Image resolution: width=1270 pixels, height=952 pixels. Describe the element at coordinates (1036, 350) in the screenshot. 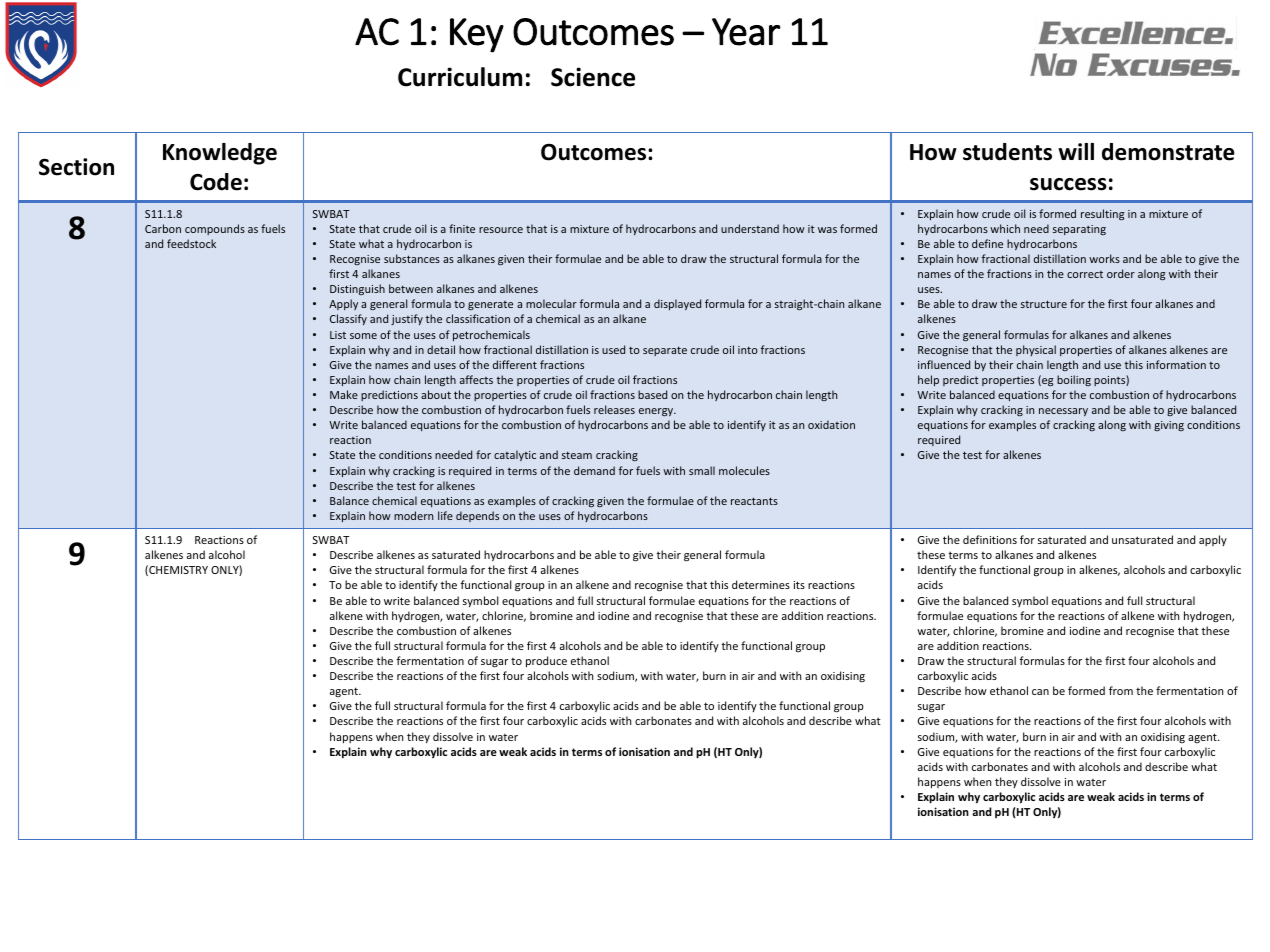

I see `physical` at that location.
